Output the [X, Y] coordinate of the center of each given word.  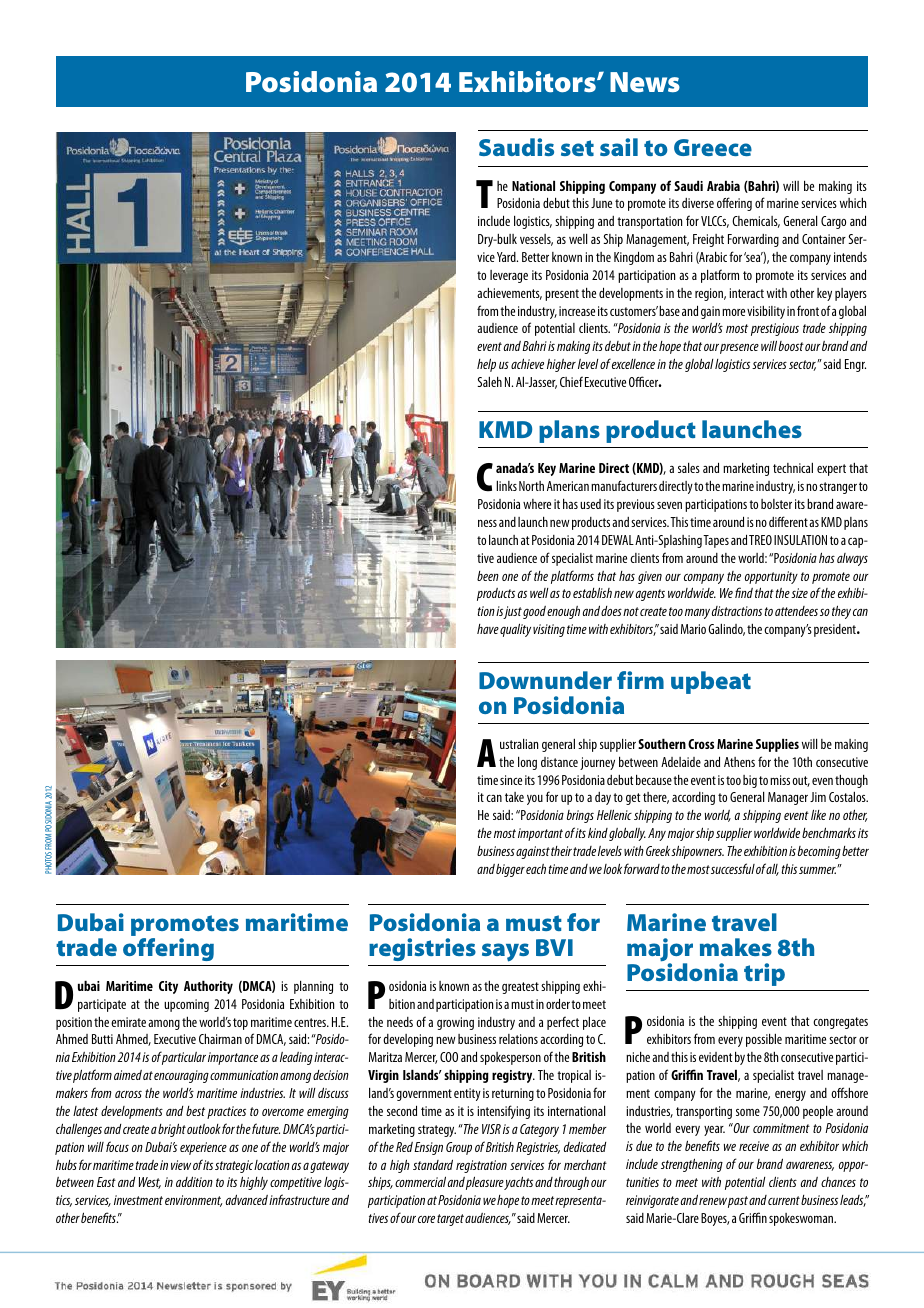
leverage [509, 276]
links [506, 486]
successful [733, 868]
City [168, 987]
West [150, 1183]
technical [793, 468]
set [577, 148]
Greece [713, 147]
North [531, 486]
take [514, 797]
